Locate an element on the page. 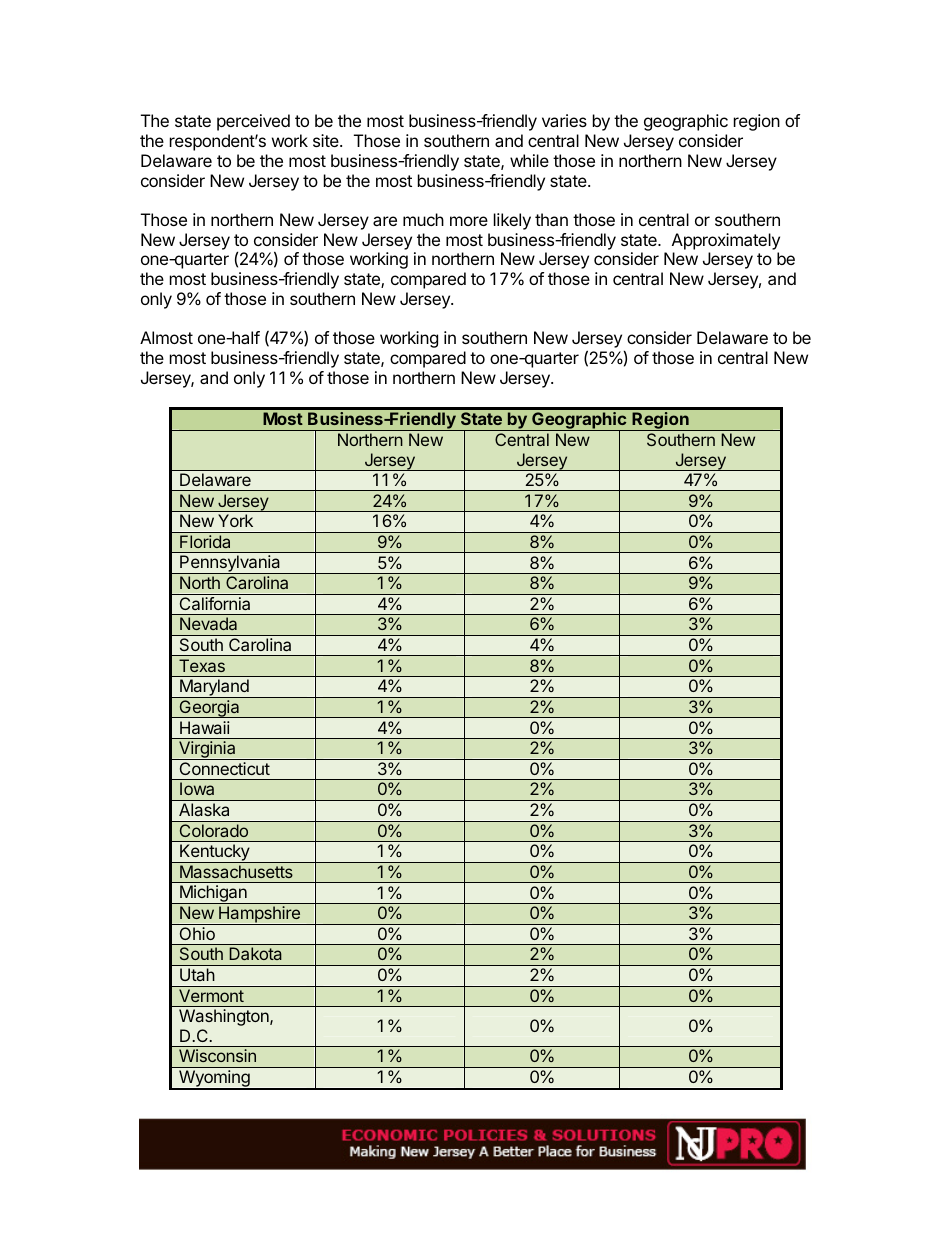 Image resolution: width=952 pixels, height=1233 pixels. Alaska is located at coordinates (204, 809).
